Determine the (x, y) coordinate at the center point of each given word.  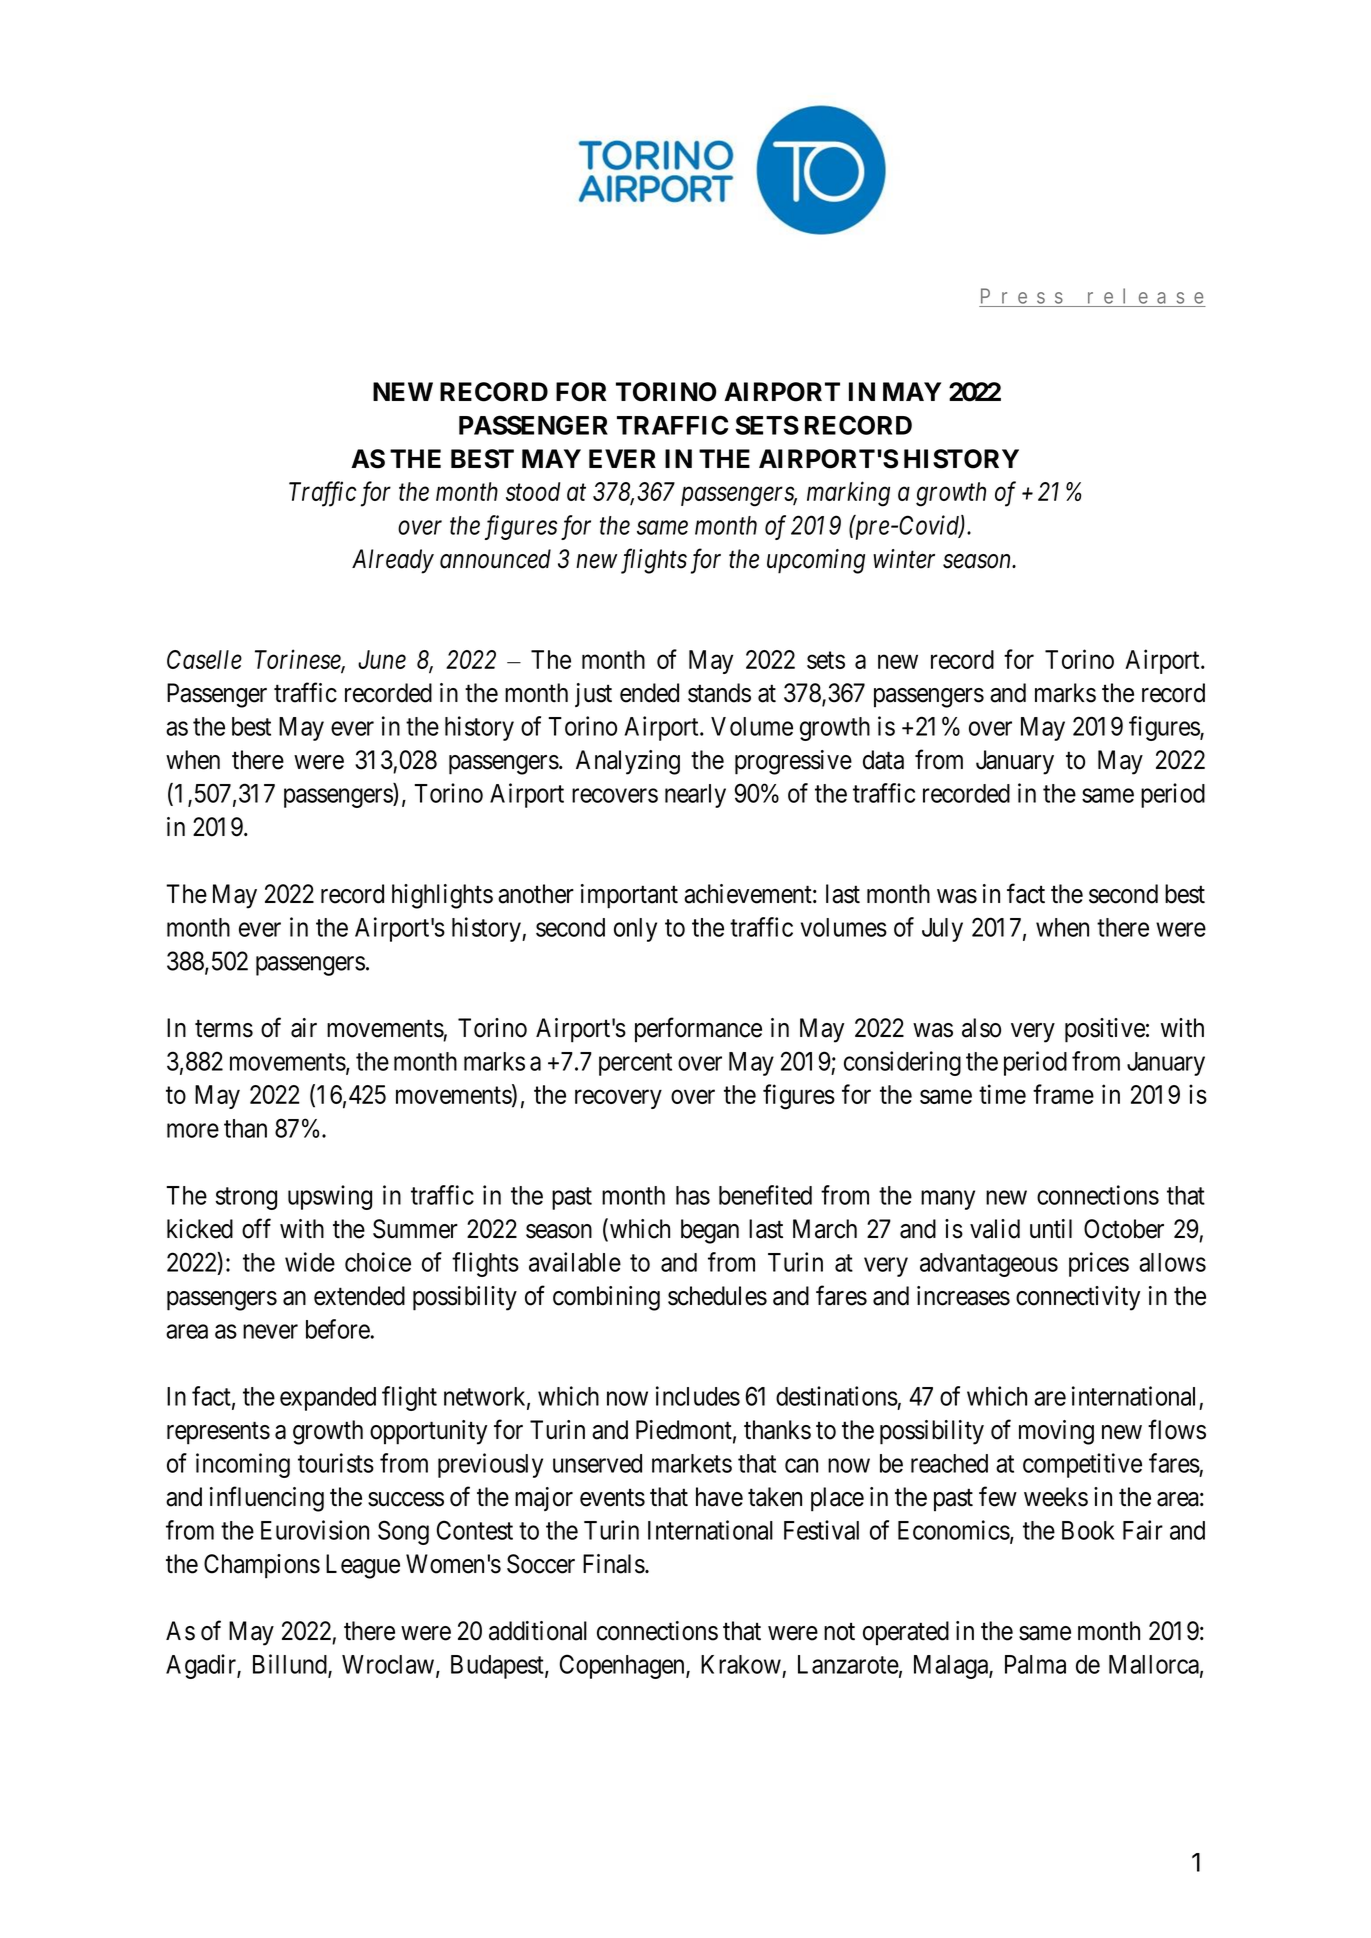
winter (904, 559)
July (942, 930)
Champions (262, 1566)
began (710, 1231)
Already (393, 561)
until (1051, 1228)
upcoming (816, 561)
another (536, 894)
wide (310, 1262)
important (629, 896)
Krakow (741, 1664)
